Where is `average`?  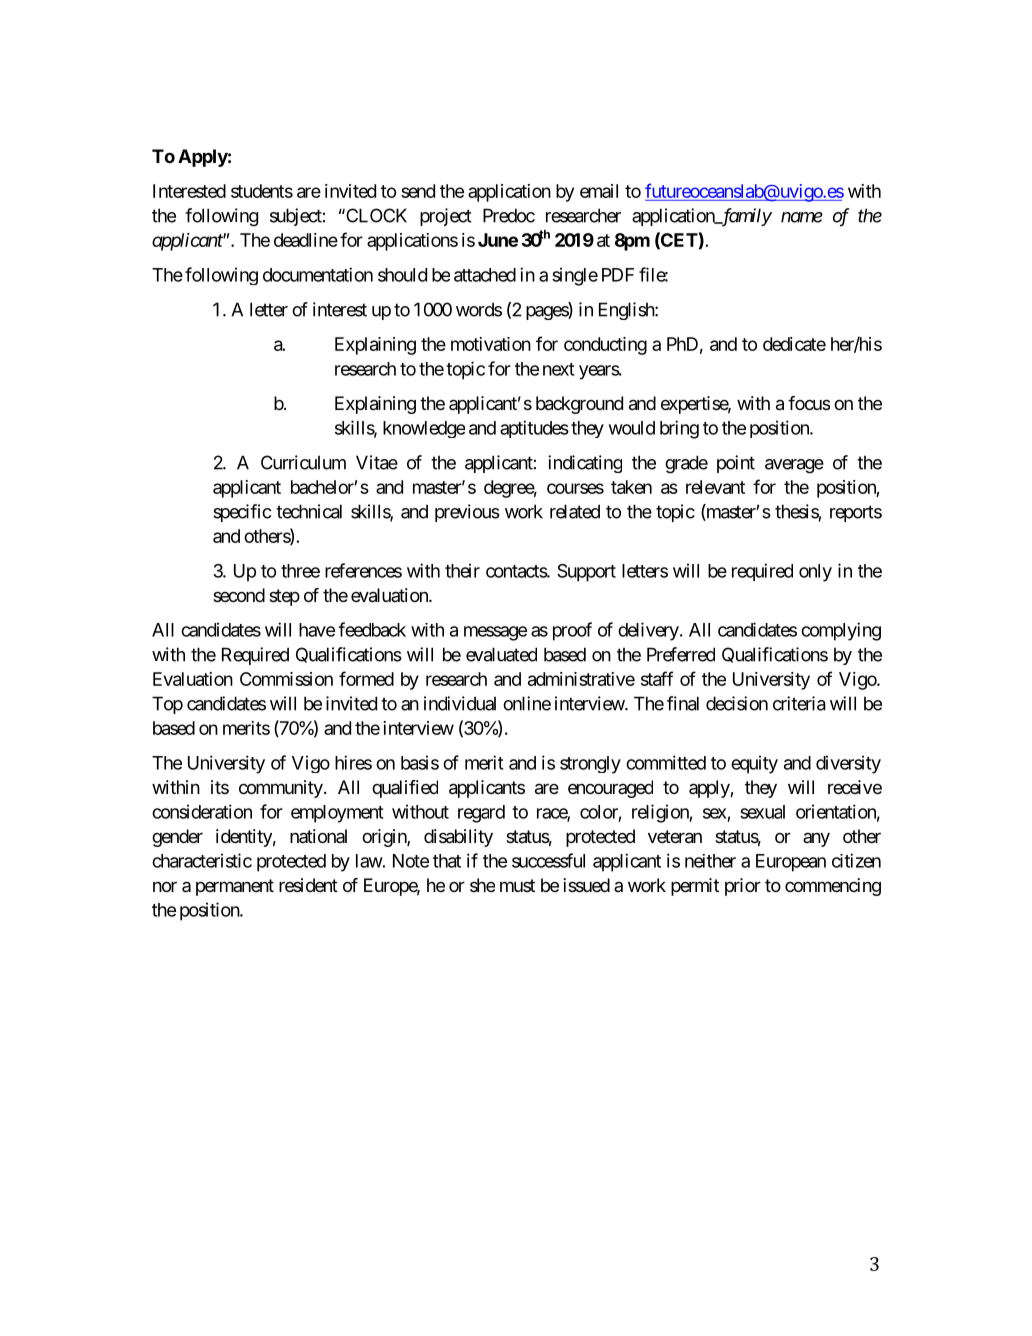 average is located at coordinates (794, 466).
